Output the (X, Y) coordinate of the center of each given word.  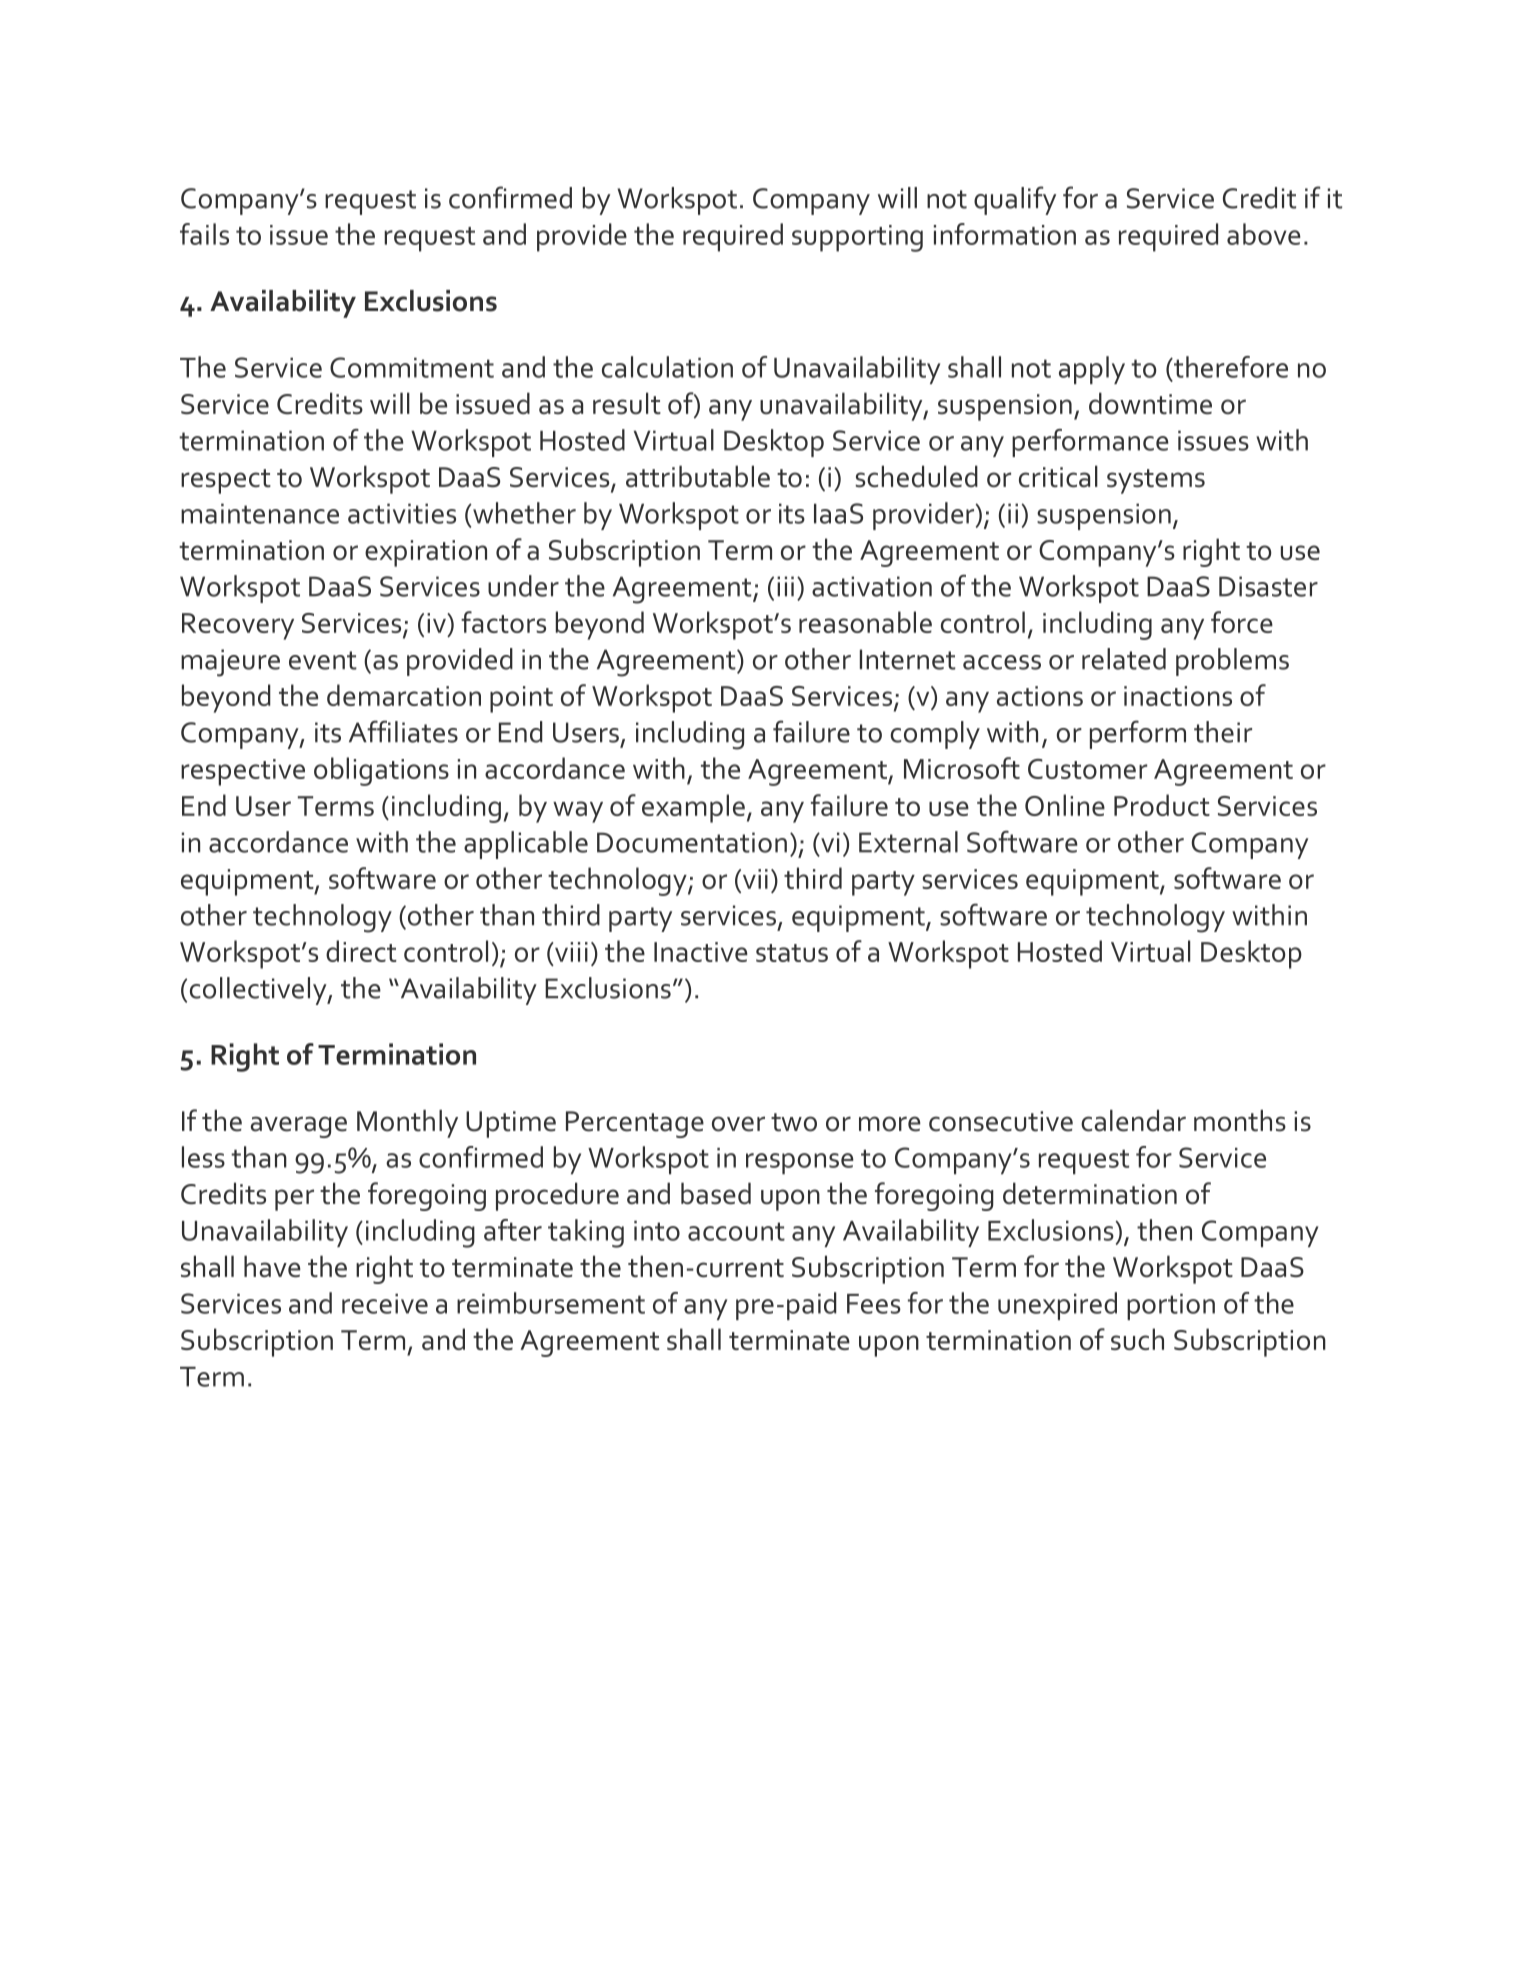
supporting (857, 238)
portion (1171, 1306)
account (736, 1231)
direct (361, 951)
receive (385, 1303)
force (1242, 622)
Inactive (701, 952)
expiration (426, 553)
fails (204, 234)
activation (872, 586)
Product (1162, 805)
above (1264, 234)
